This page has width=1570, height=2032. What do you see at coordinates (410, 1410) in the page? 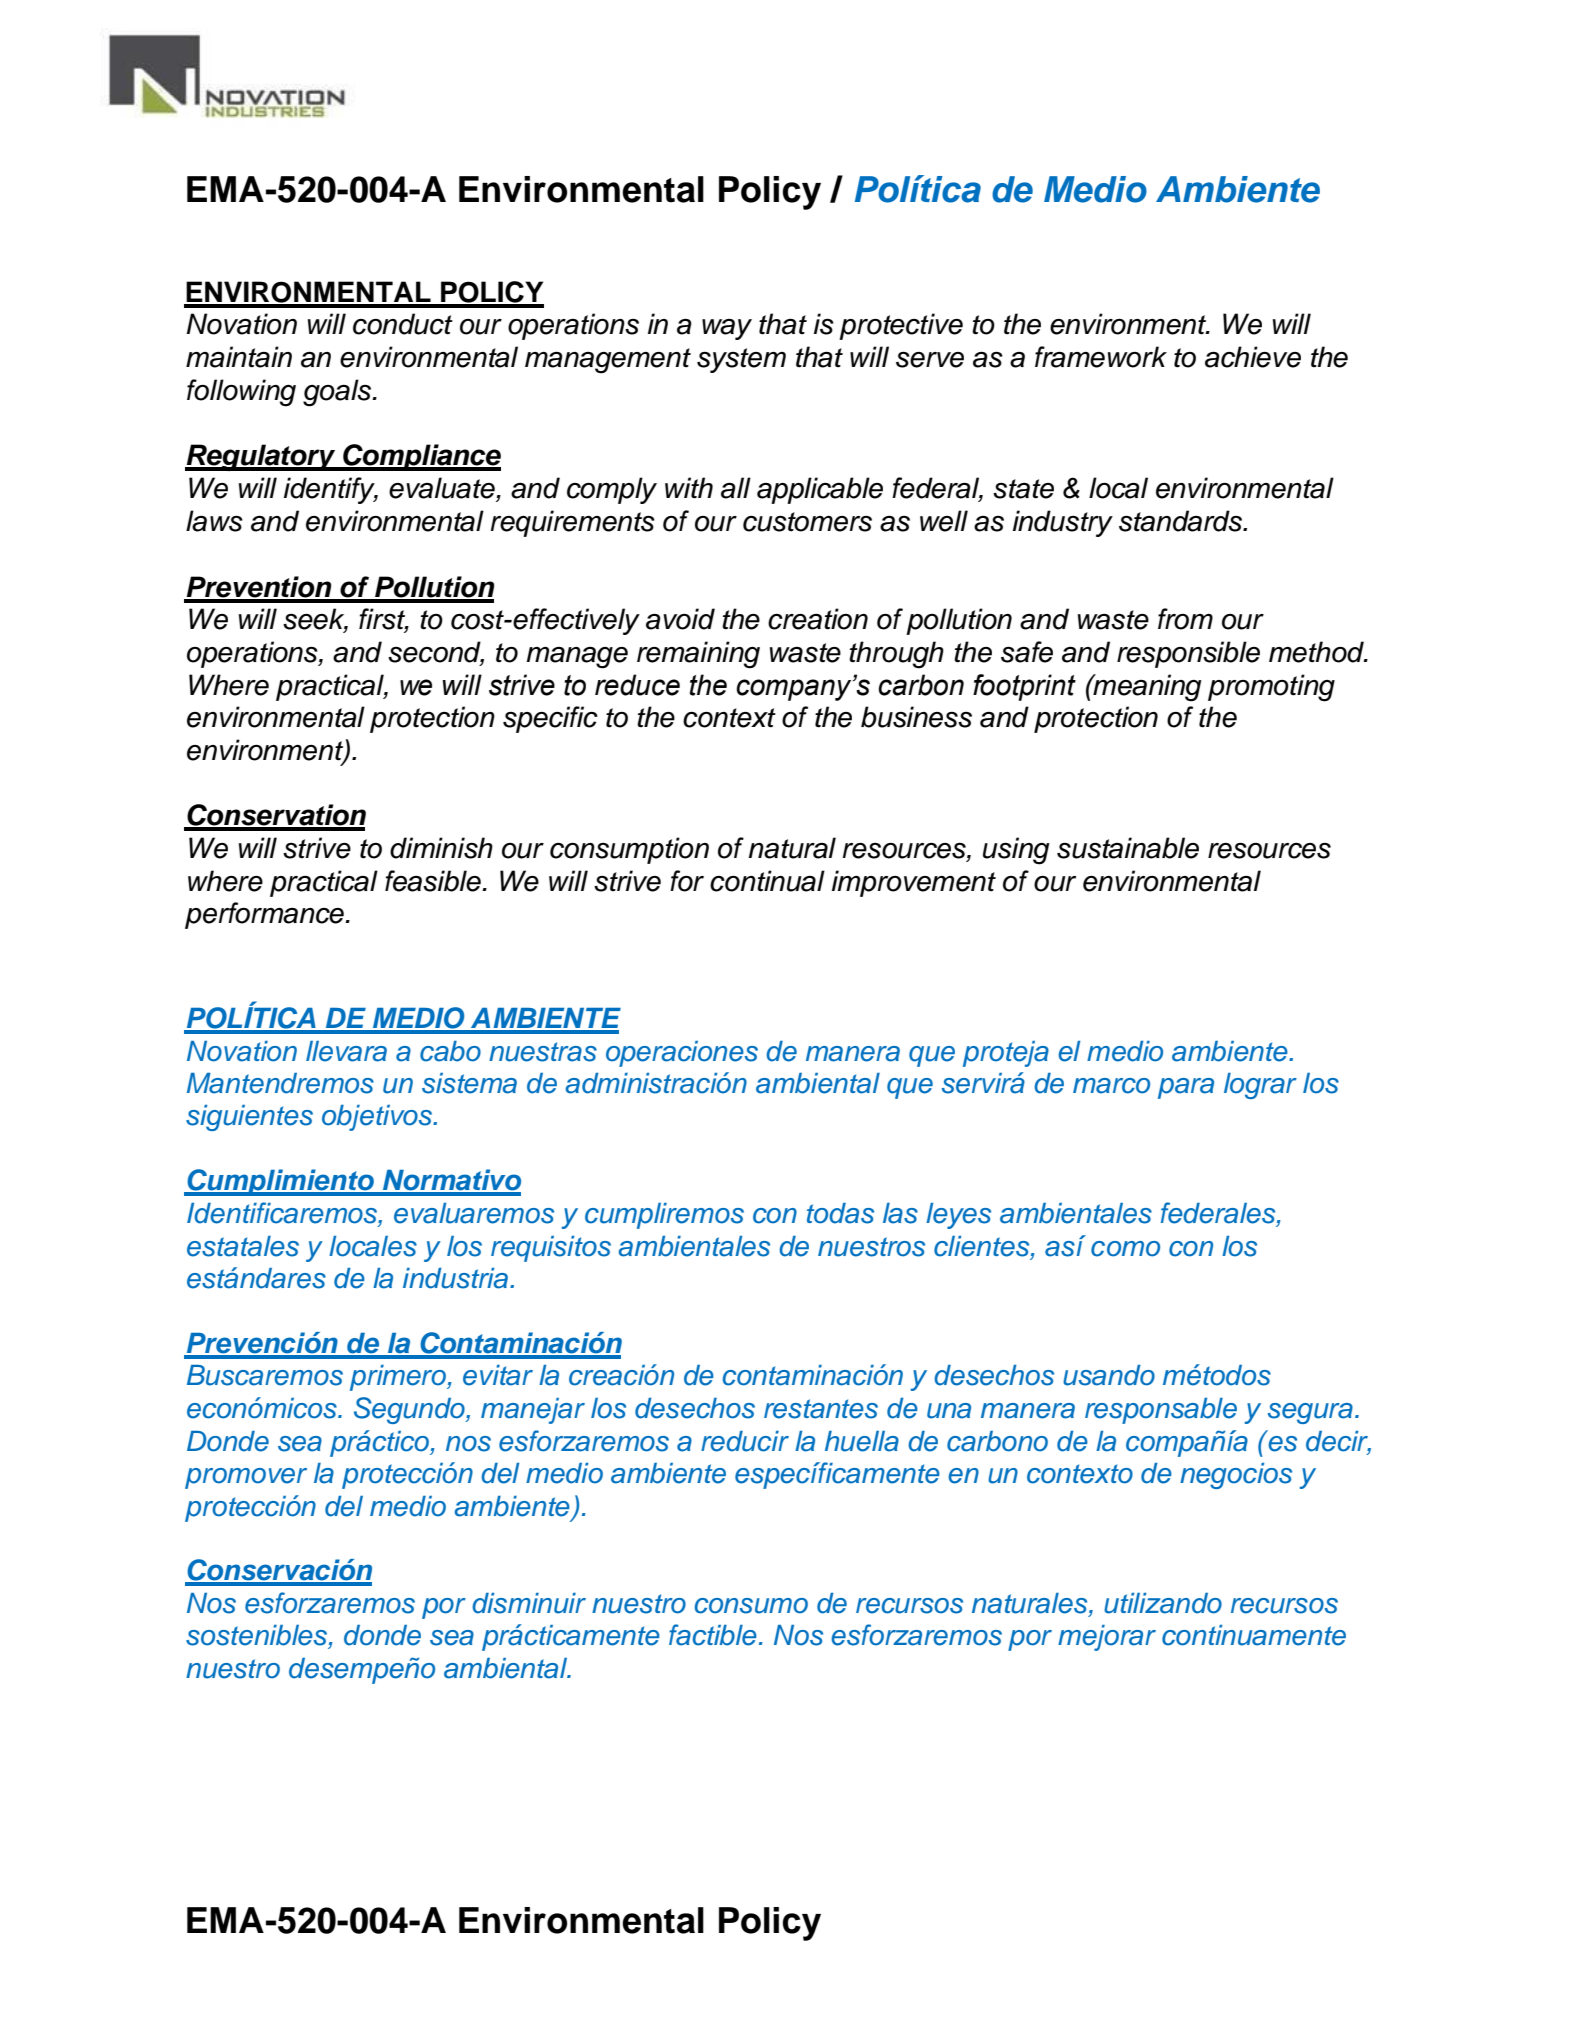
I see `Segundo` at bounding box center [410, 1410].
